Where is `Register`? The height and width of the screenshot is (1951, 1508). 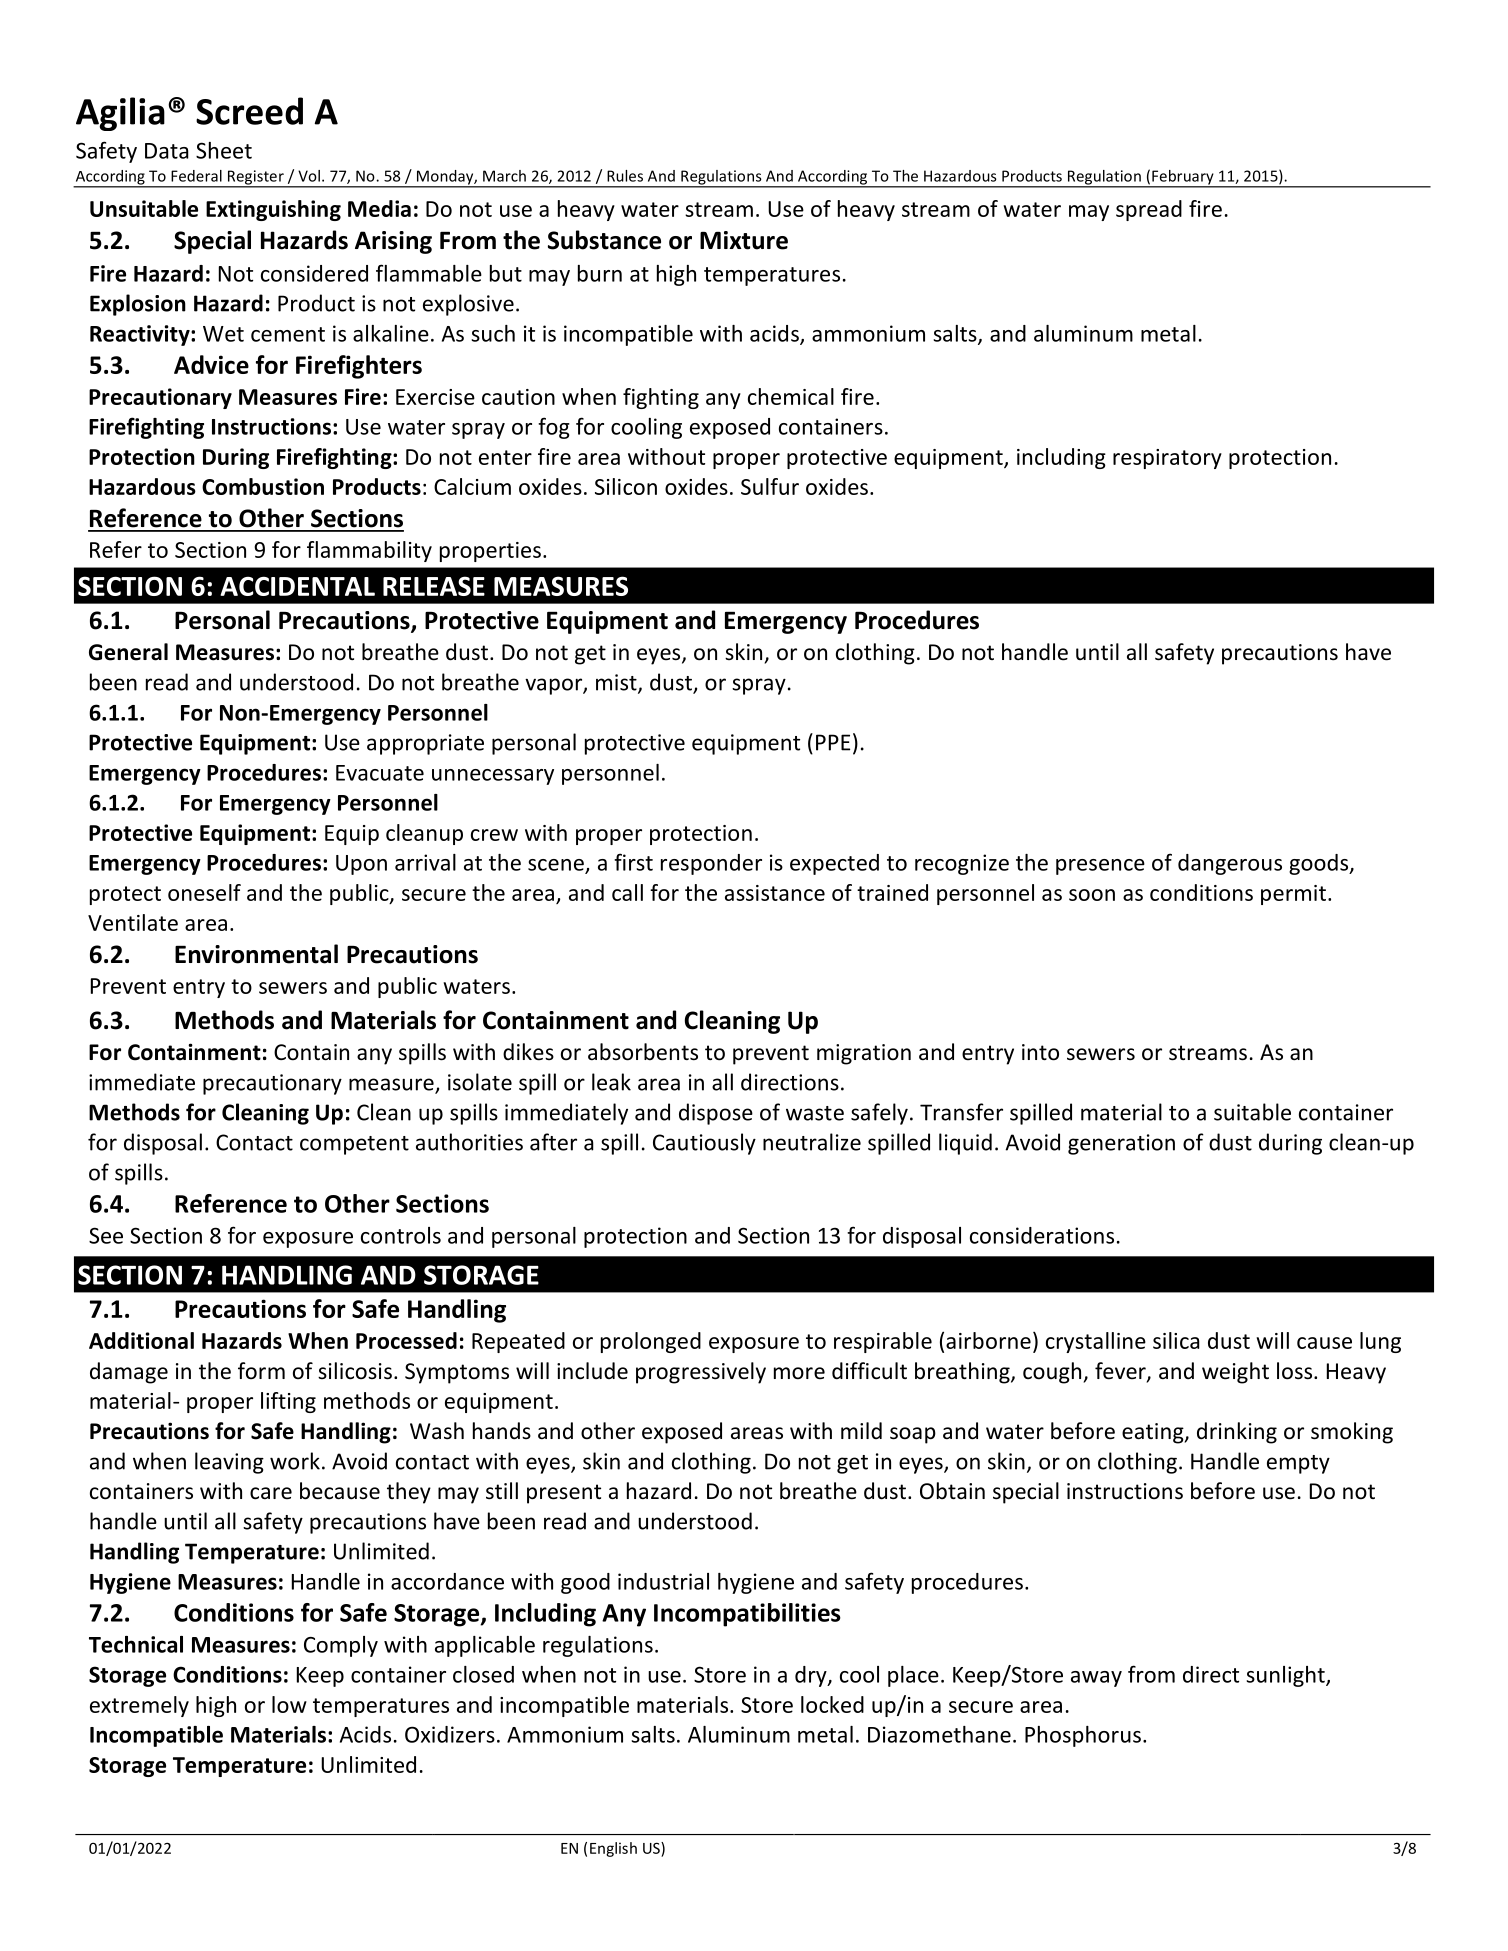 Register is located at coordinates (255, 178).
